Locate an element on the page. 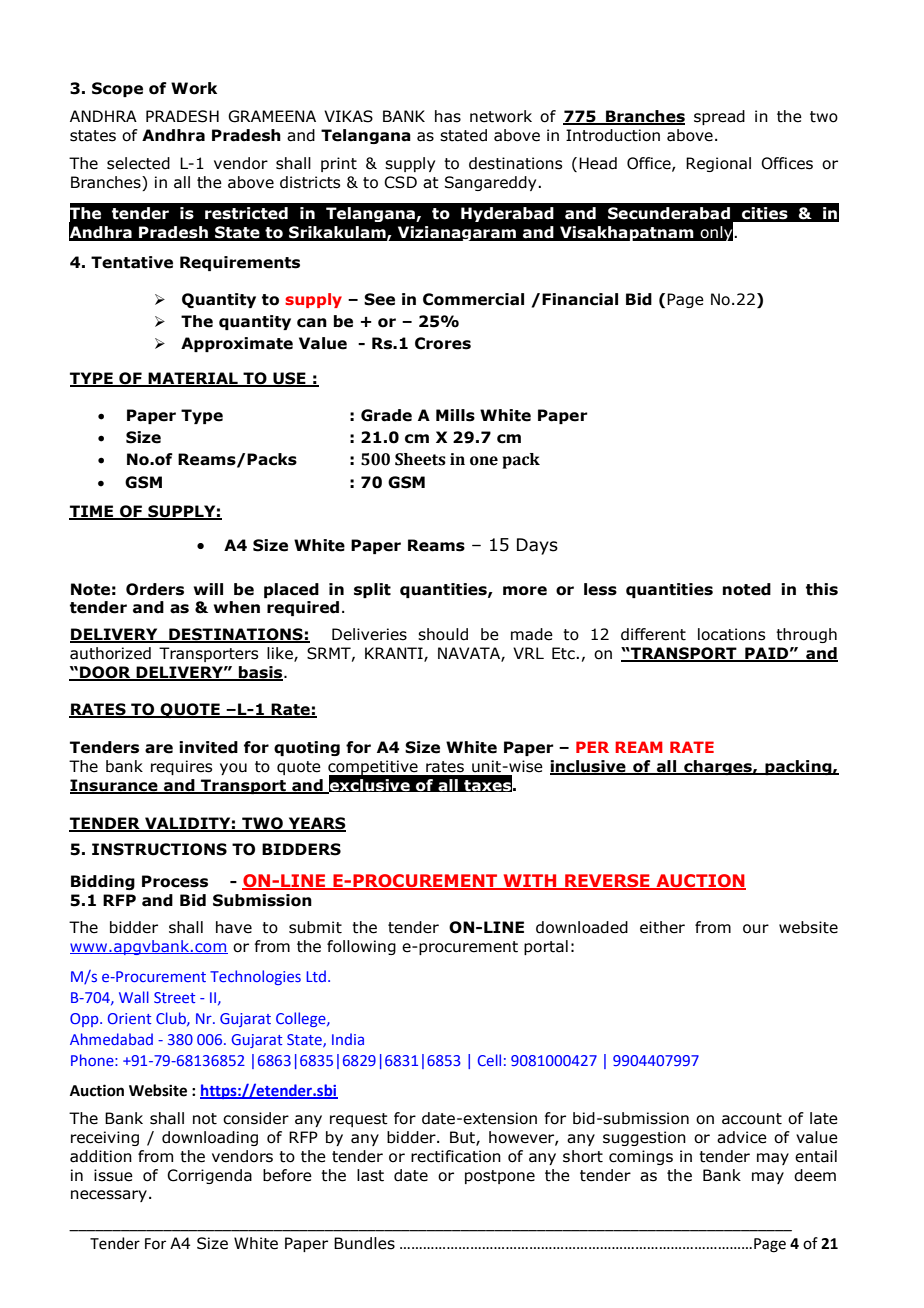 The width and height of the document is (924, 1308). spread is located at coordinates (719, 117).
